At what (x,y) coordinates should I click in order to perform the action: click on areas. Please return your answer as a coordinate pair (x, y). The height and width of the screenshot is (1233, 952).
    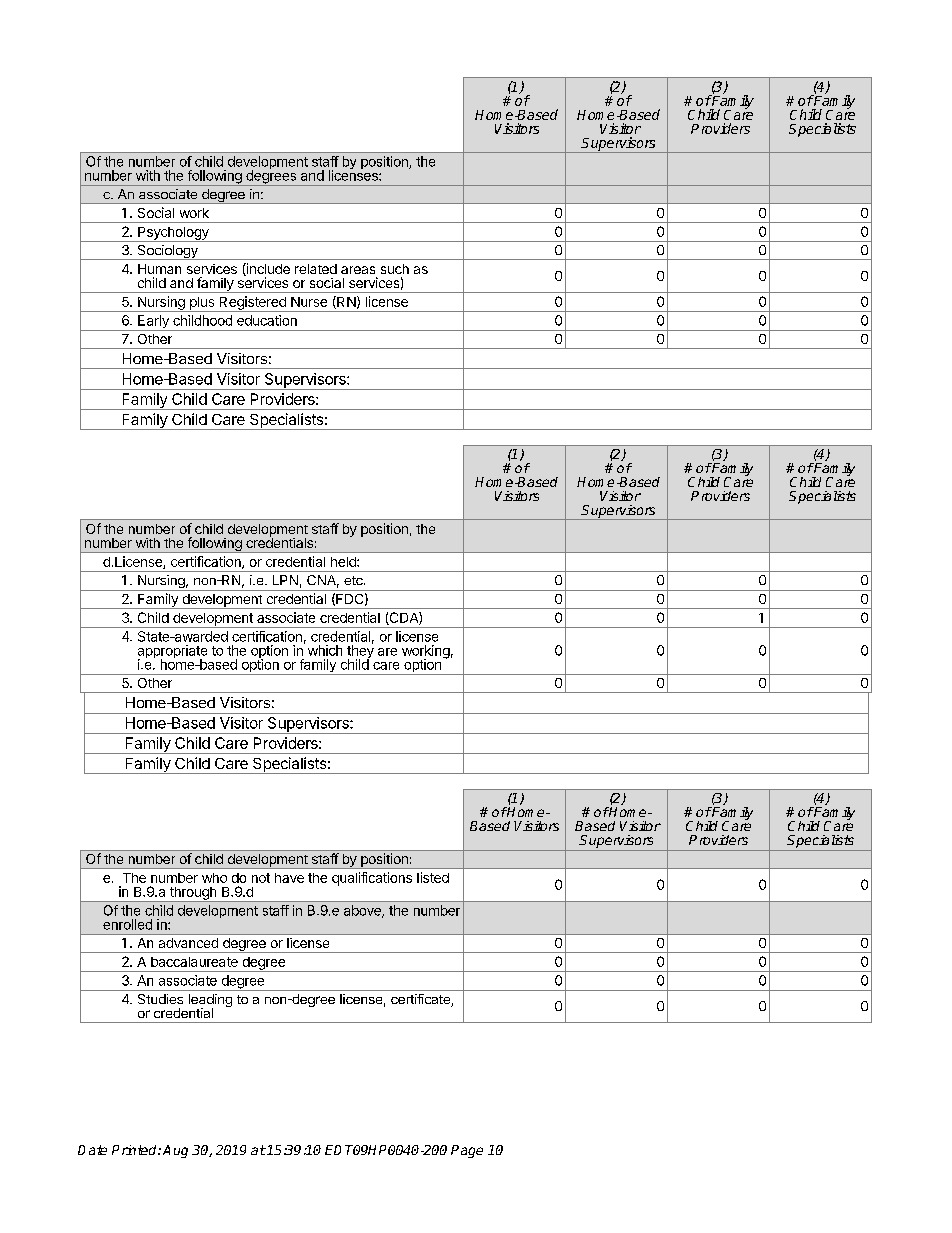
    Looking at the image, I should click on (358, 270).
